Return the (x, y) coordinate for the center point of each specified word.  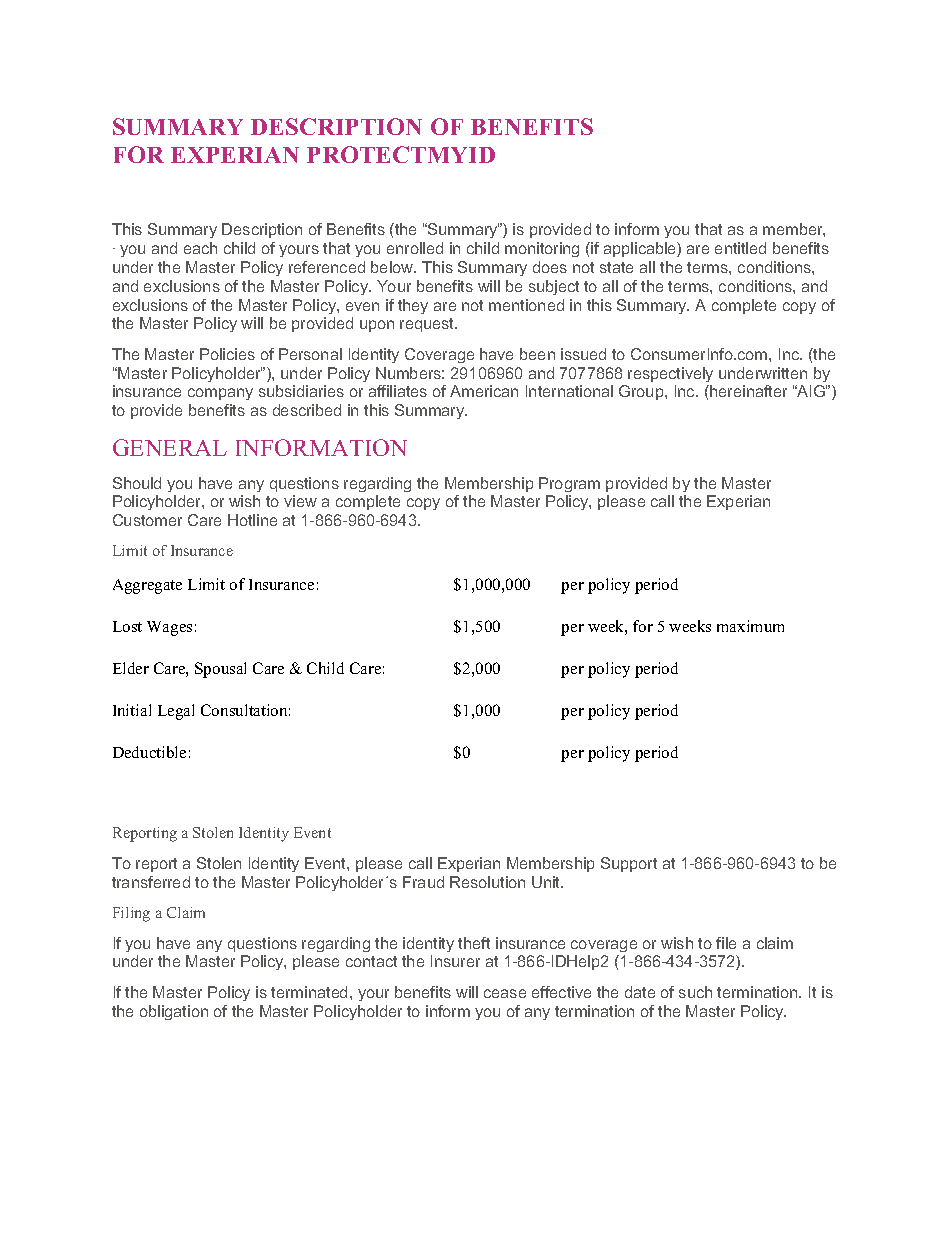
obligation (174, 1012)
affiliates (398, 391)
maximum (750, 626)
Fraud (423, 882)
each (200, 248)
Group (642, 392)
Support (629, 864)
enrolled (415, 248)
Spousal (220, 670)
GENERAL (170, 447)
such (695, 992)
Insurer (455, 961)
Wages (169, 628)
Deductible (149, 752)
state (616, 267)
